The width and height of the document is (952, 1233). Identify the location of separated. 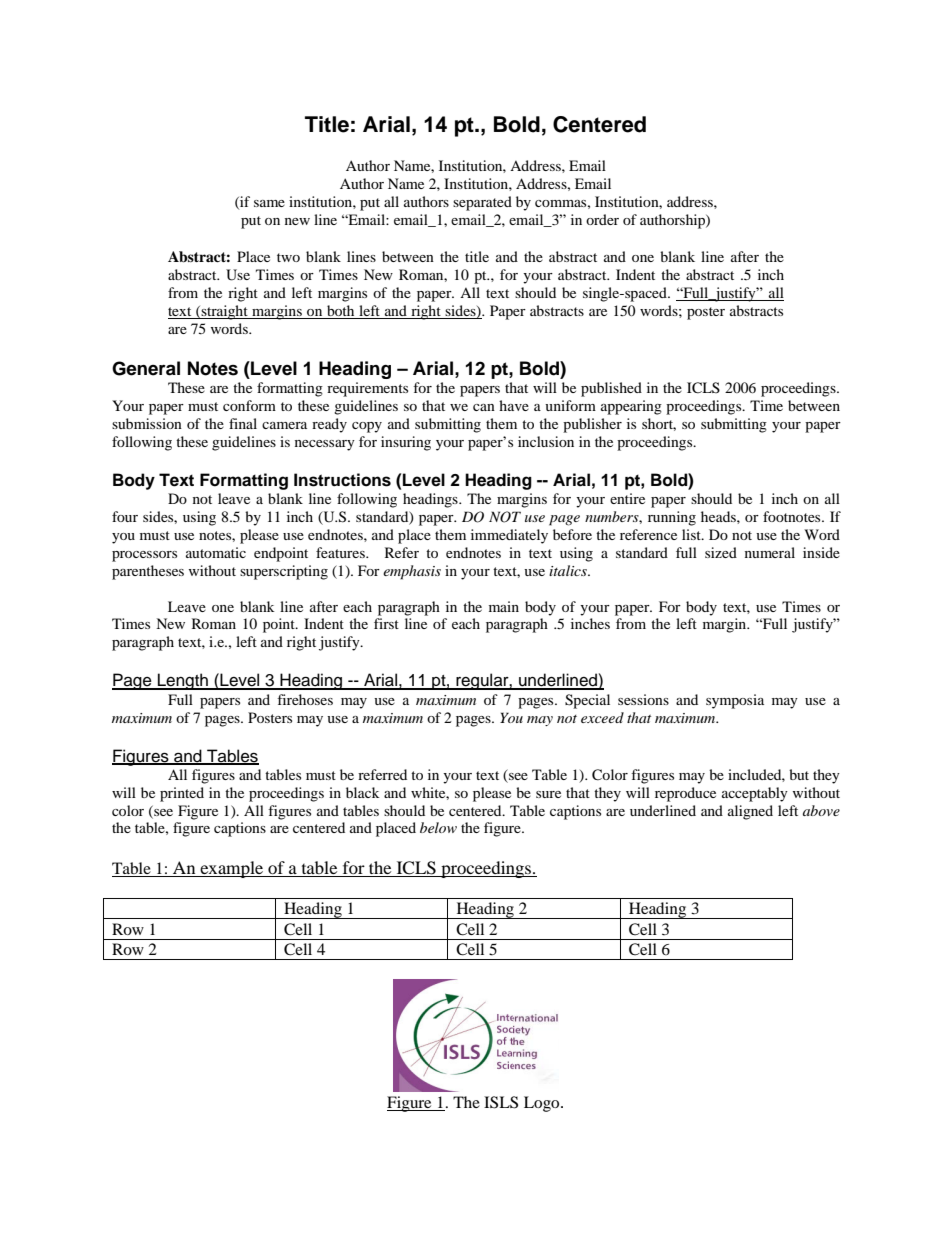
(482, 203).
